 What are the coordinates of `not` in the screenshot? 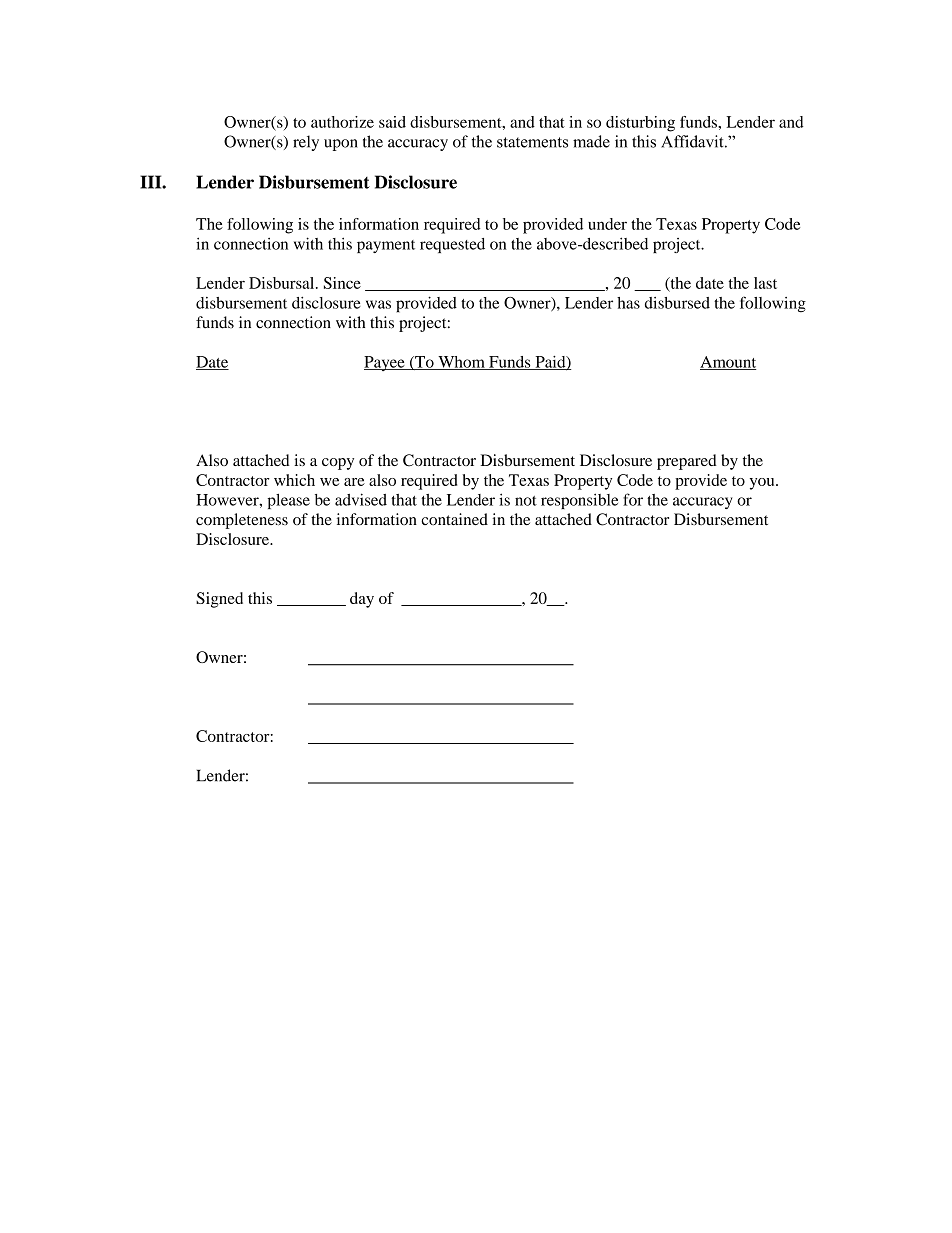 It's located at (526, 501).
